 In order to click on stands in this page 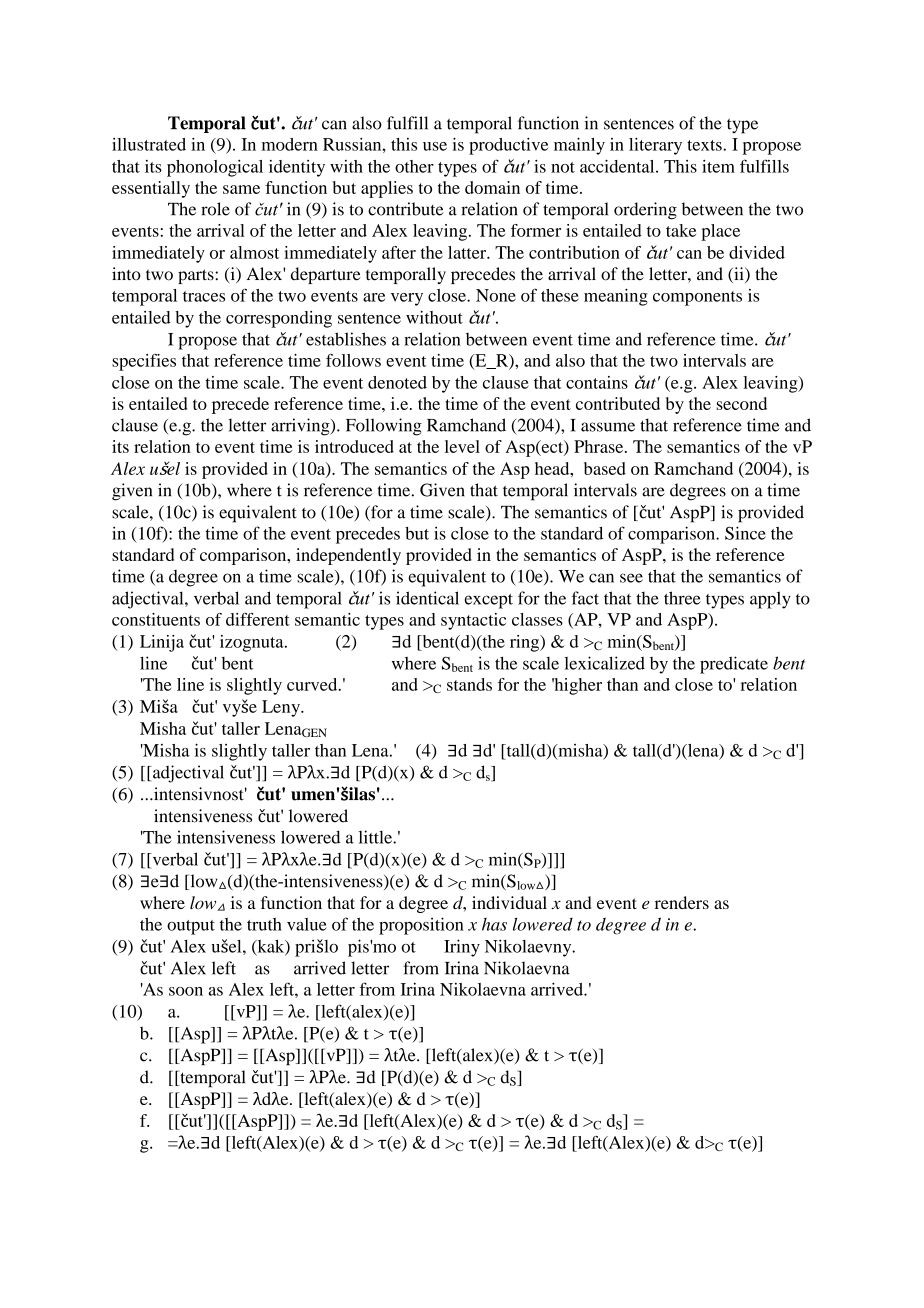, I will do `click(469, 684)`.
